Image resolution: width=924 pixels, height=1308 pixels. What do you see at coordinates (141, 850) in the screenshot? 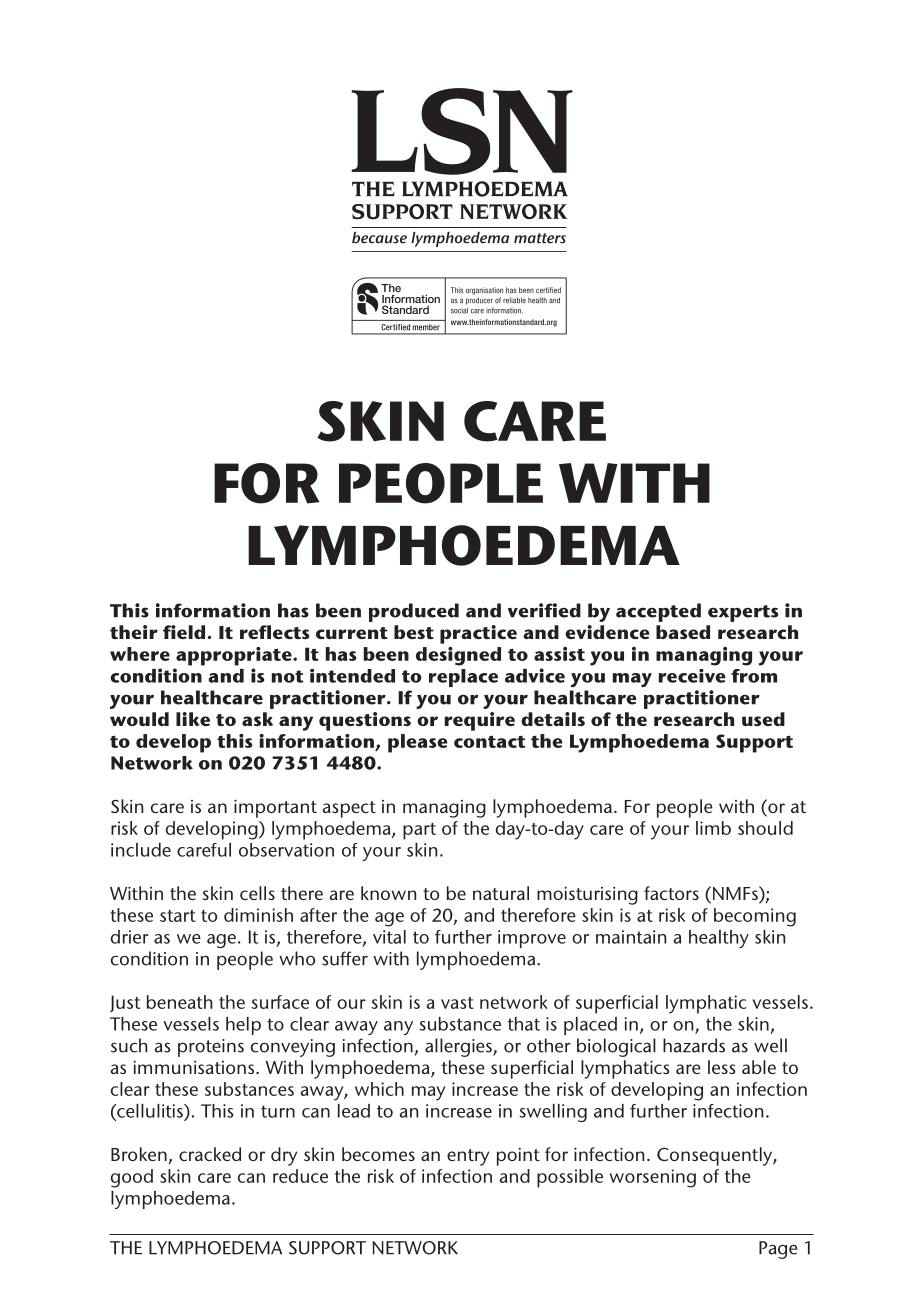
I see `include` at bounding box center [141, 850].
